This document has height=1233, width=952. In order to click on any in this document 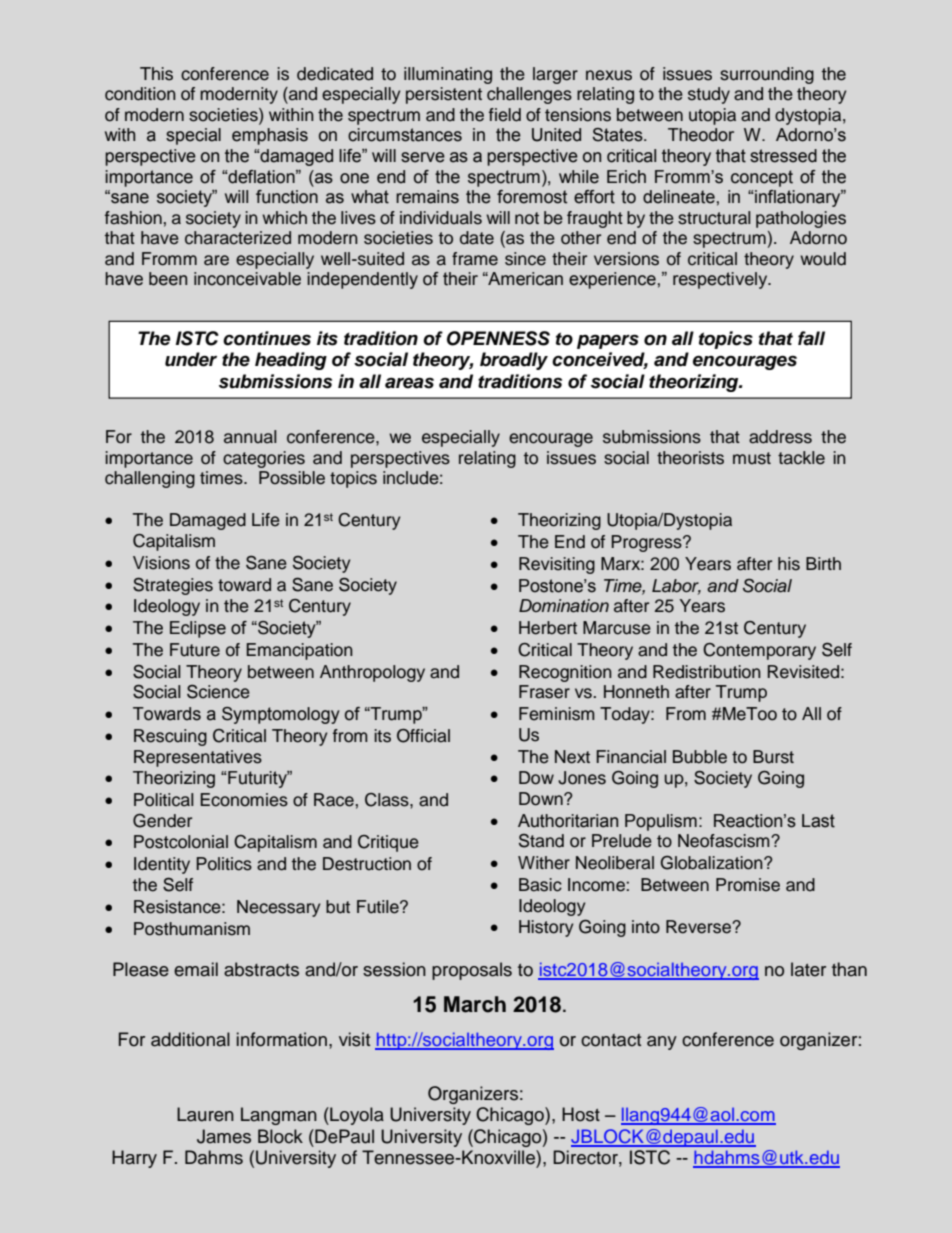, I will do `click(662, 1043)`.
